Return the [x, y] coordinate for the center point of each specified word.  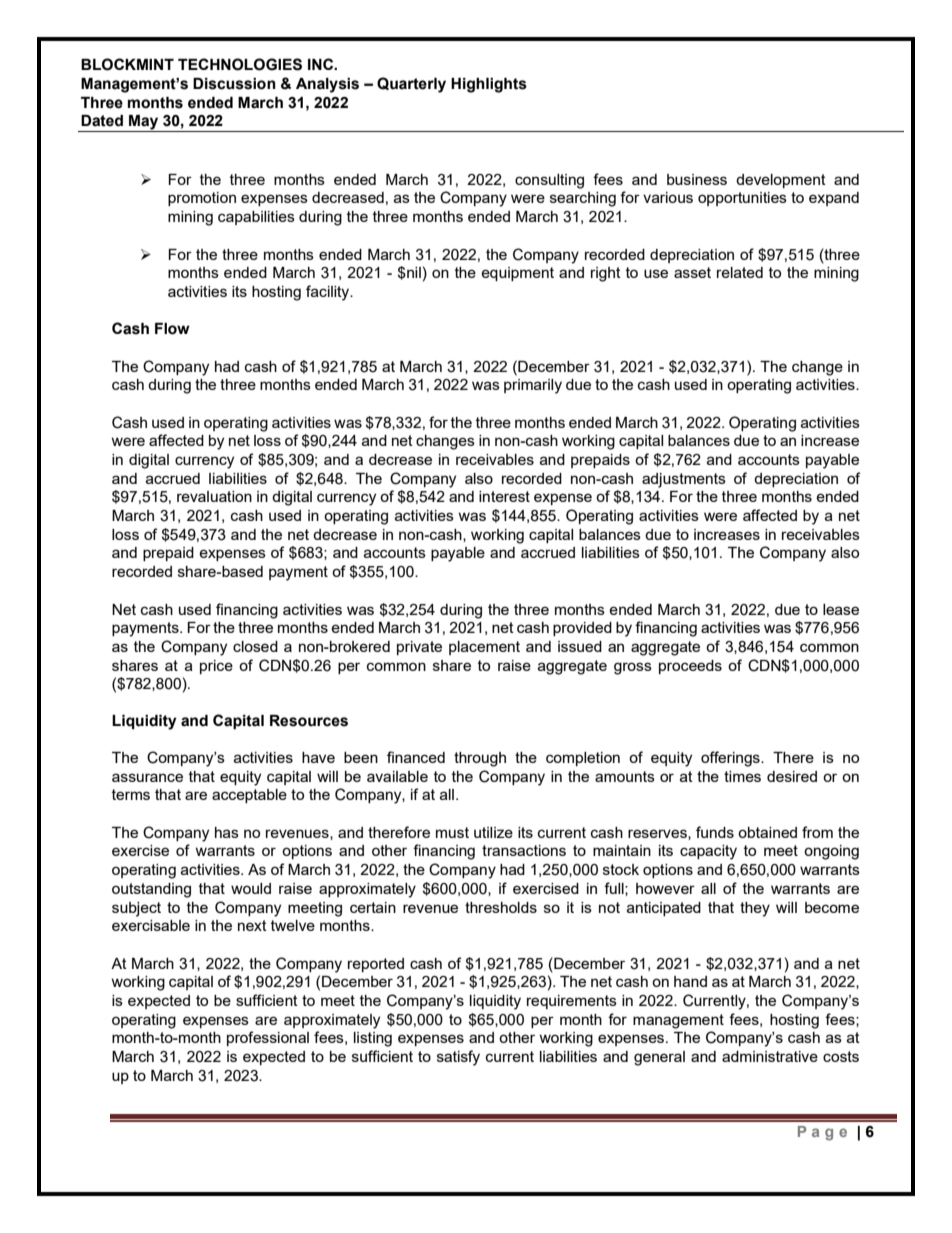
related [740, 272]
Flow [172, 329]
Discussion [234, 84]
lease [841, 609]
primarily [533, 386]
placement [484, 648]
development [781, 181]
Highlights [489, 85]
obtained [767, 832]
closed [255, 646]
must [452, 832]
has [227, 832]
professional [268, 1038]
